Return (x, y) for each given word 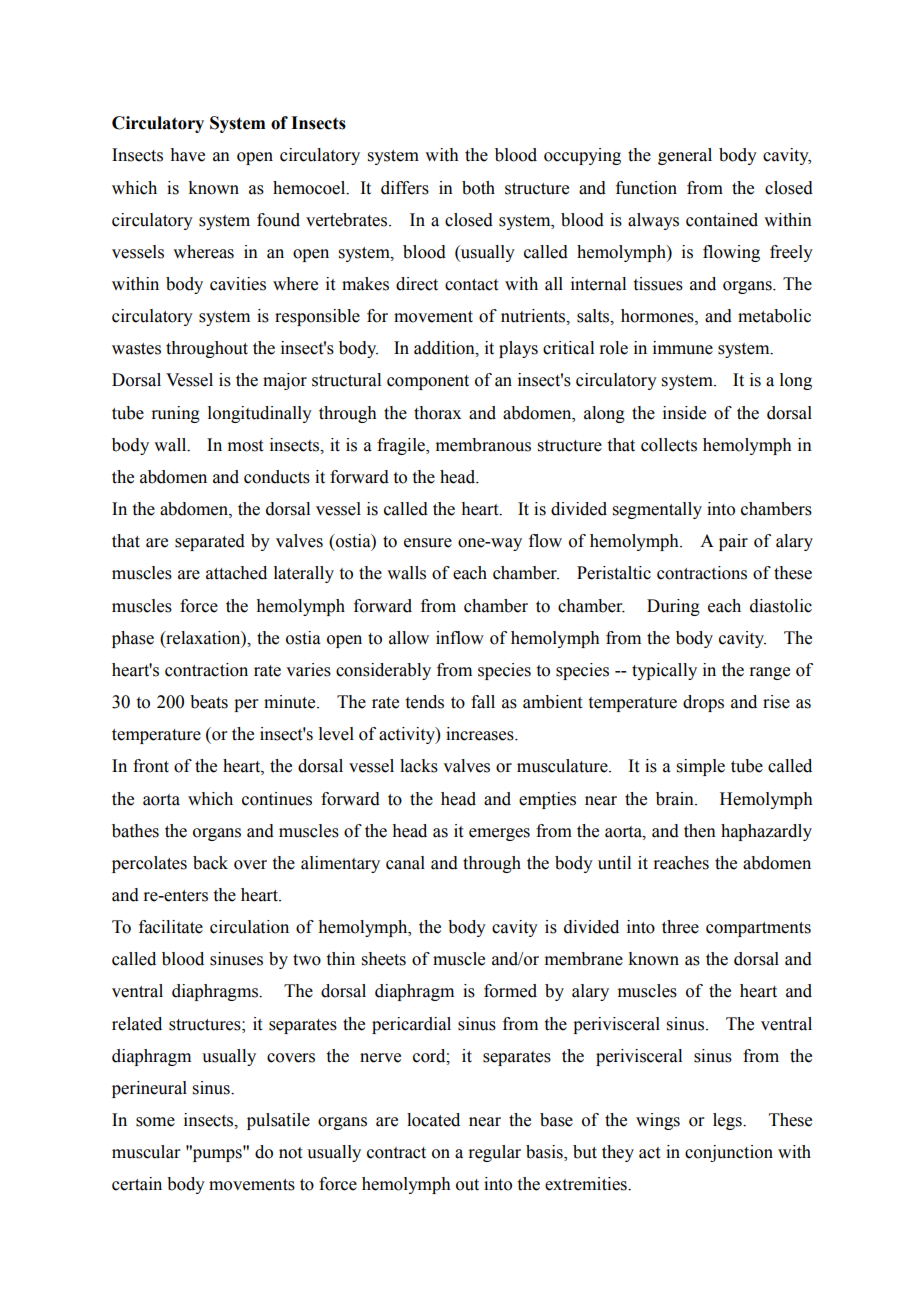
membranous (483, 445)
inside (684, 413)
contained (722, 220)
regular (494, 1153)
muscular (146, 1152)
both (478, 188)
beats (209, 702)
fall (483, 702)
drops (703, 703)
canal (405, 863)
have (187, 155)
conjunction (729, 1153)
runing (175, 414)
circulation (249, 927)
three (680, 927)
